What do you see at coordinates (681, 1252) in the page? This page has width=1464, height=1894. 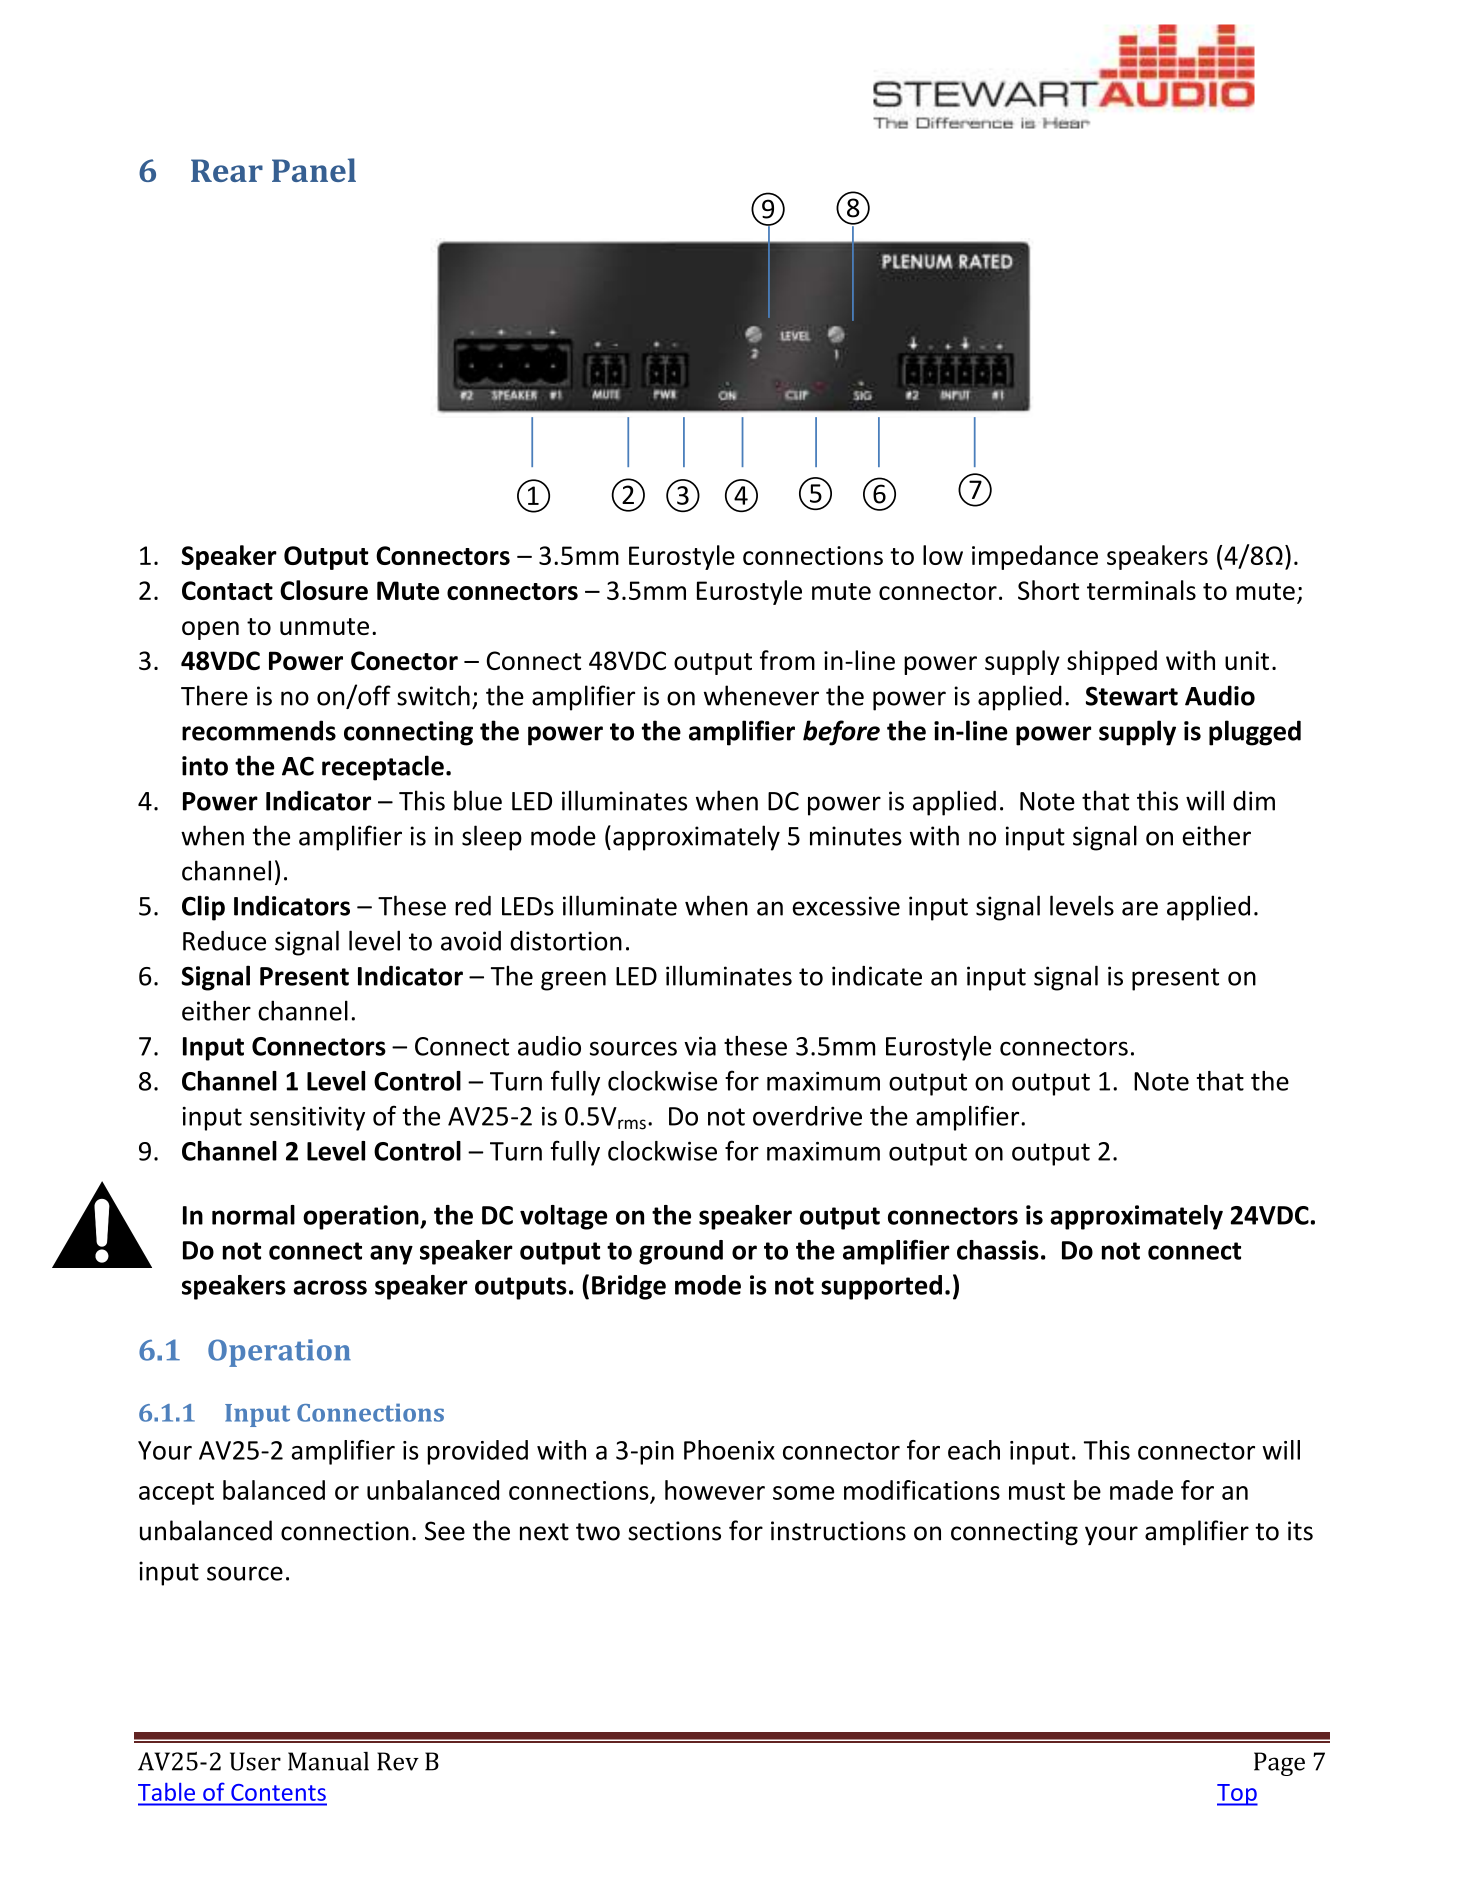 I see `ground` at bounding box center [681, 1252].
